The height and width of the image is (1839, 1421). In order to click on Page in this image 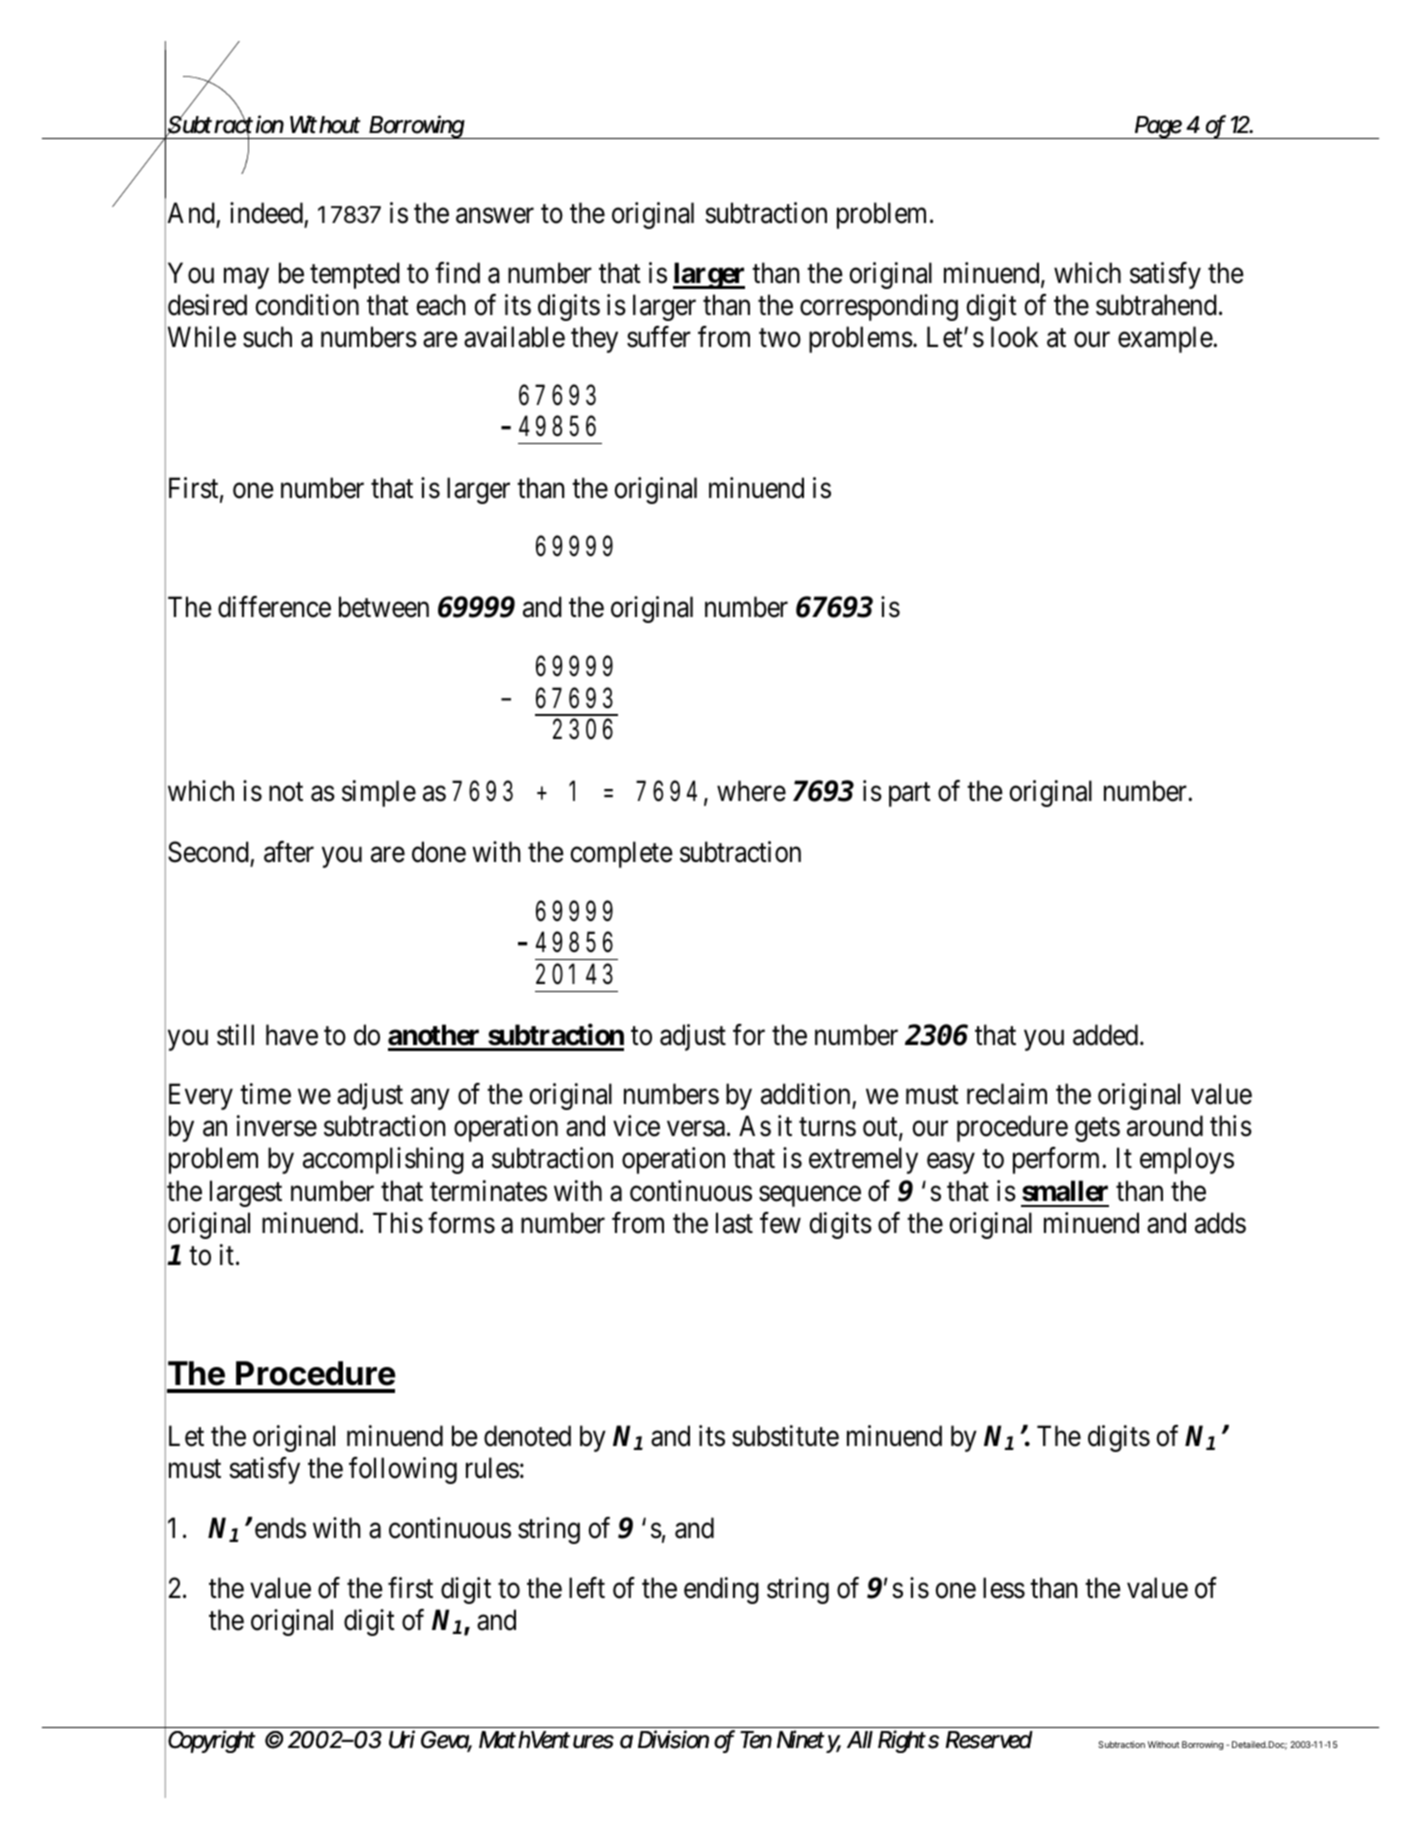, I will do `click(1158, 127)`.
